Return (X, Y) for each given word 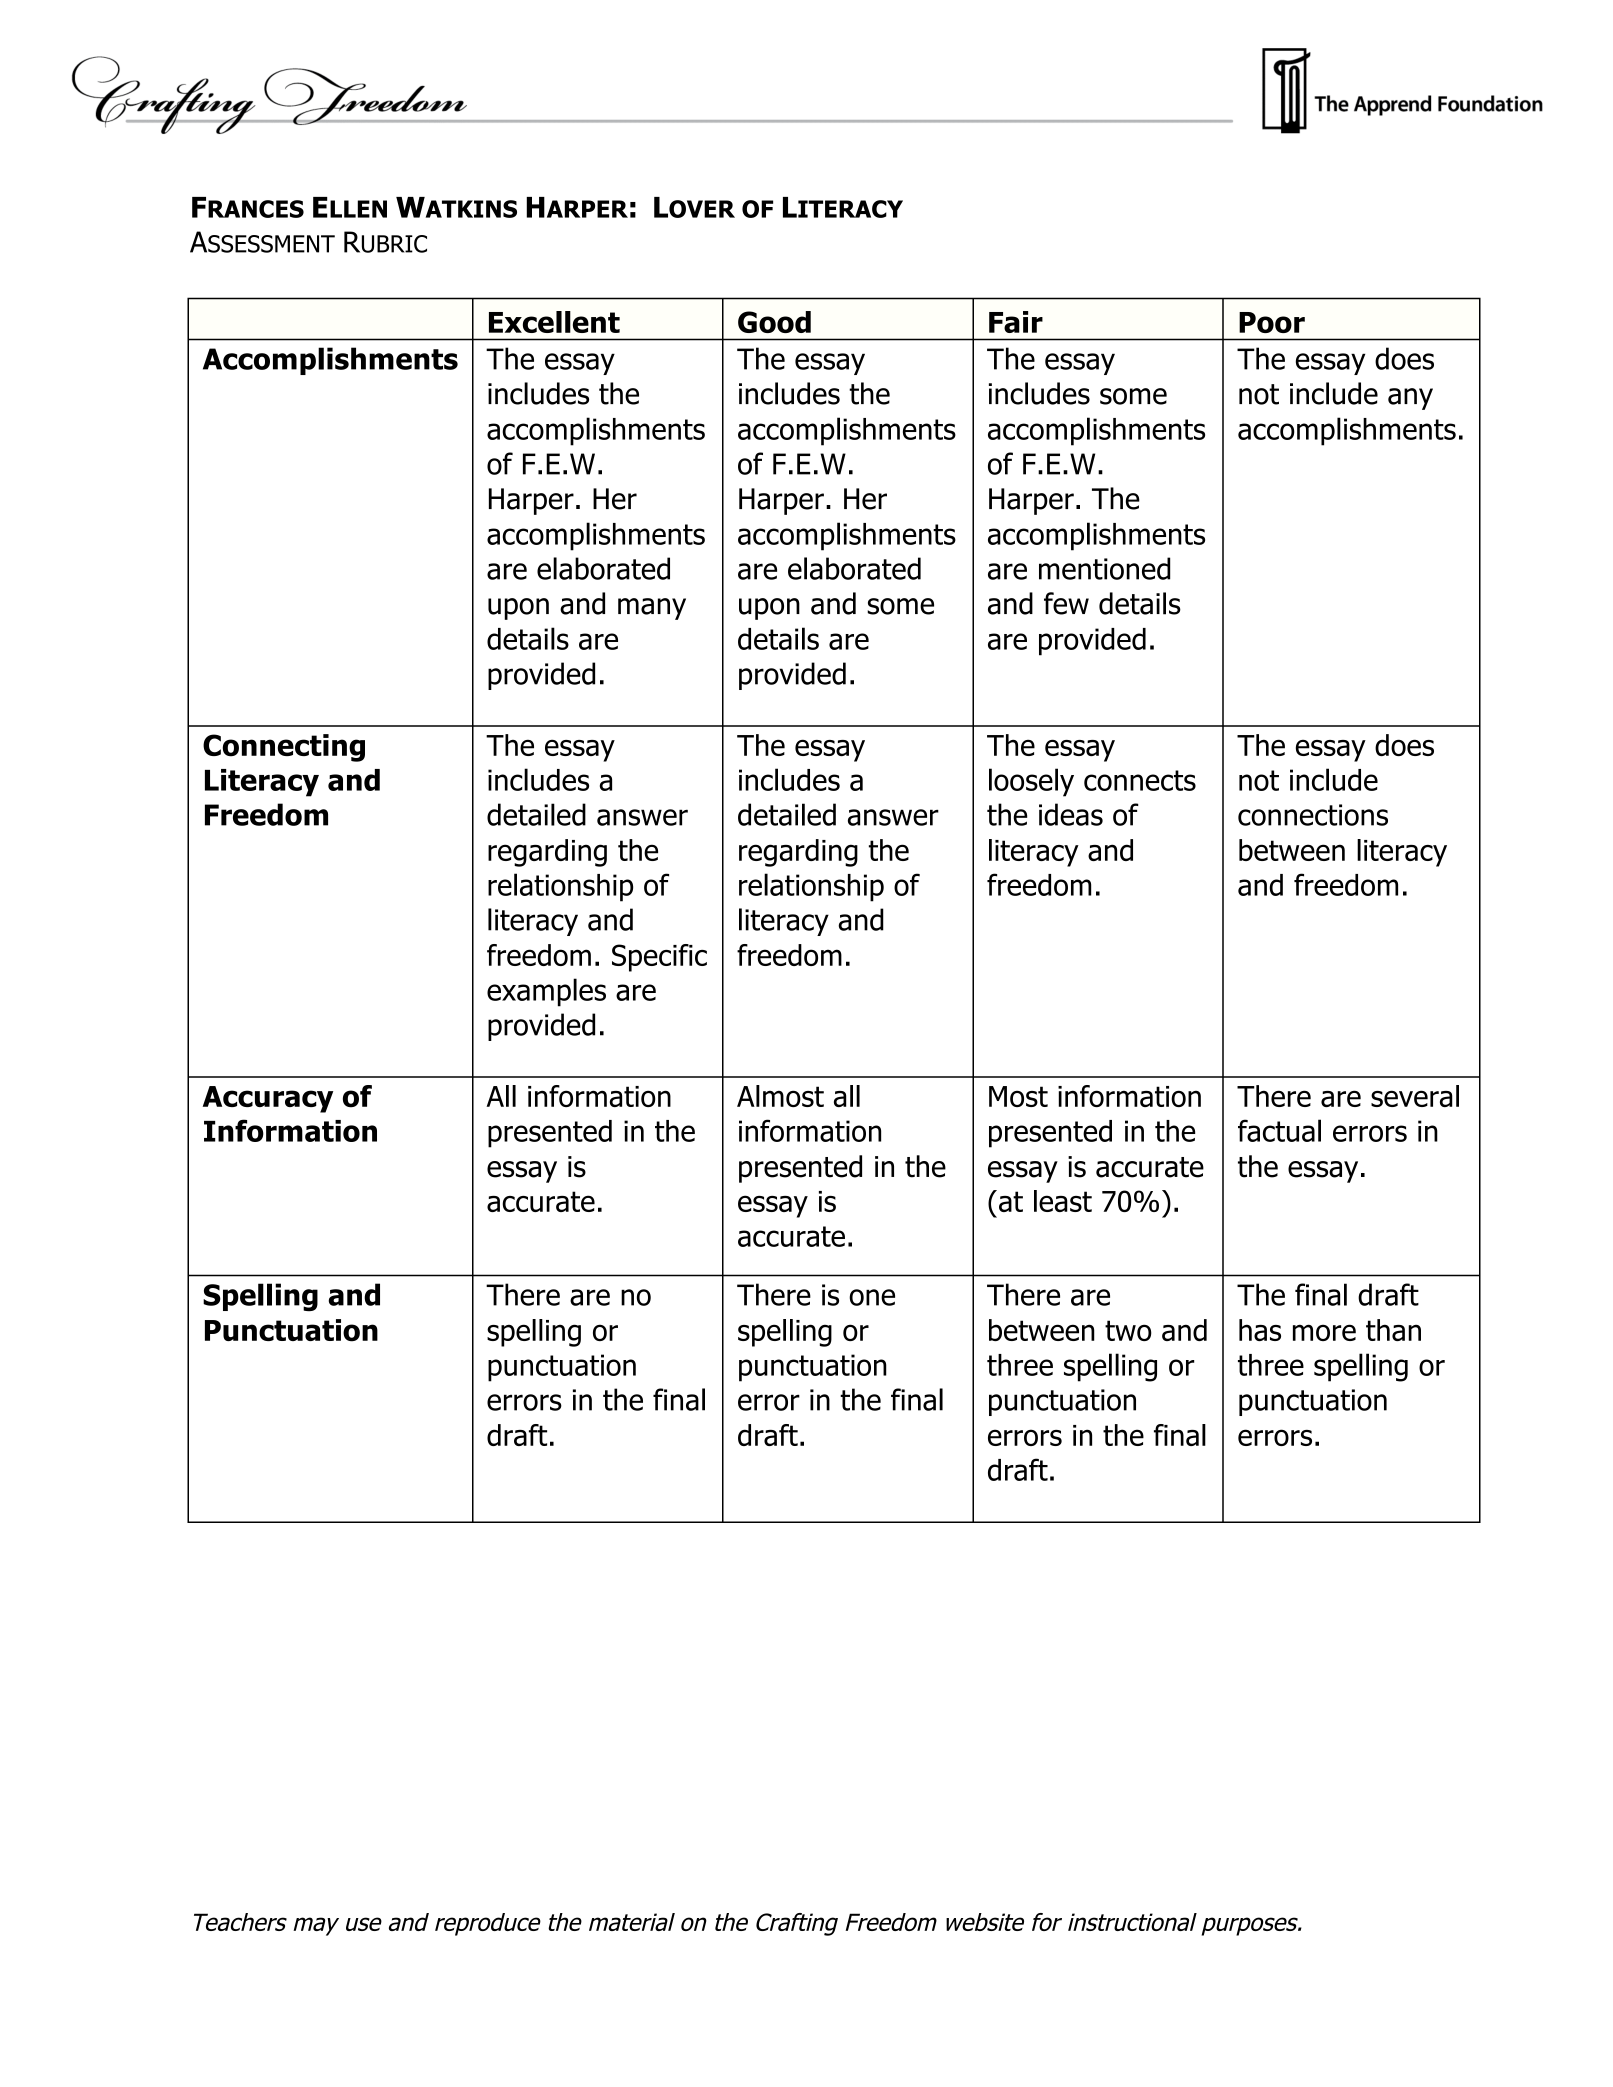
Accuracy (268, 1099)
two (1128, 1330)
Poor (1272, 322)
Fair (1016, 322)
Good (774, 322)
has (1260, 1330)
